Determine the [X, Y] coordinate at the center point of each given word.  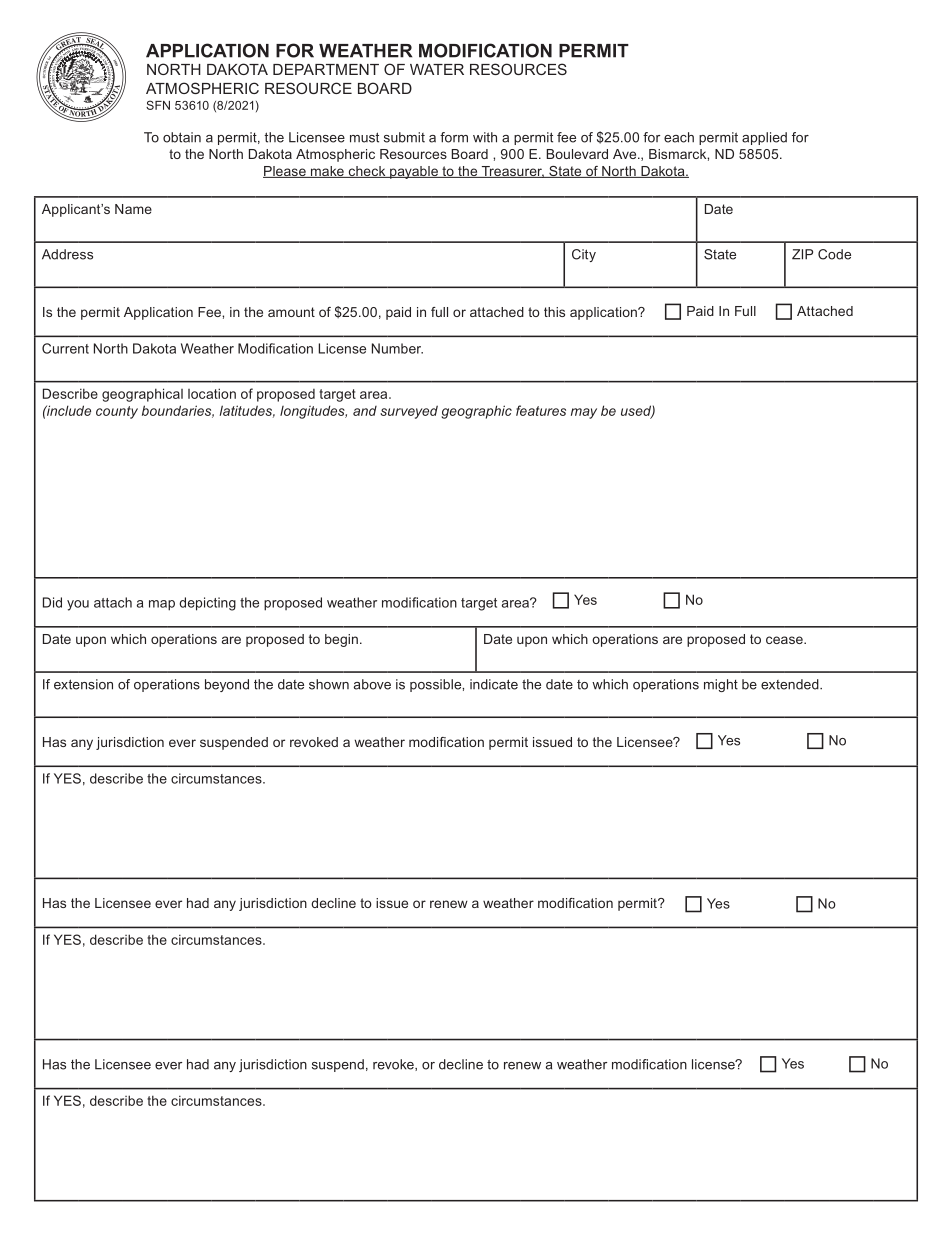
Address [67, 254]
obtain [182, 137]
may [584, 413]
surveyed [409, 412]
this [554, 312]
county [117, 412]
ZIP [802, 254]
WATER [437, 69]
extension [83, 684]
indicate [494, 684]
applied [764, 138]
